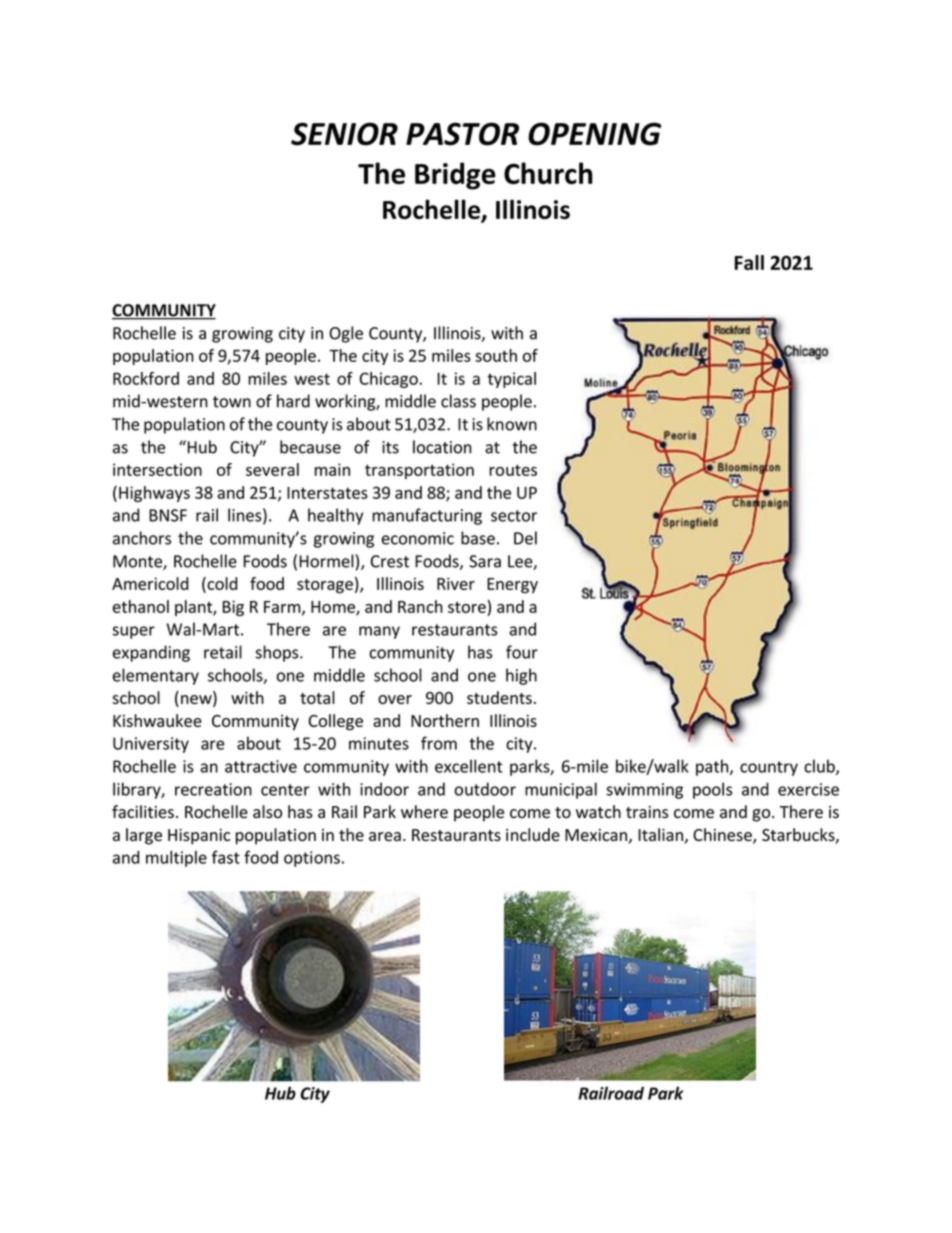 The width and height of the image is (952, 1233). Describe the element at coordinates (199, 837) in the image. I see `Hispanic` at that location.
